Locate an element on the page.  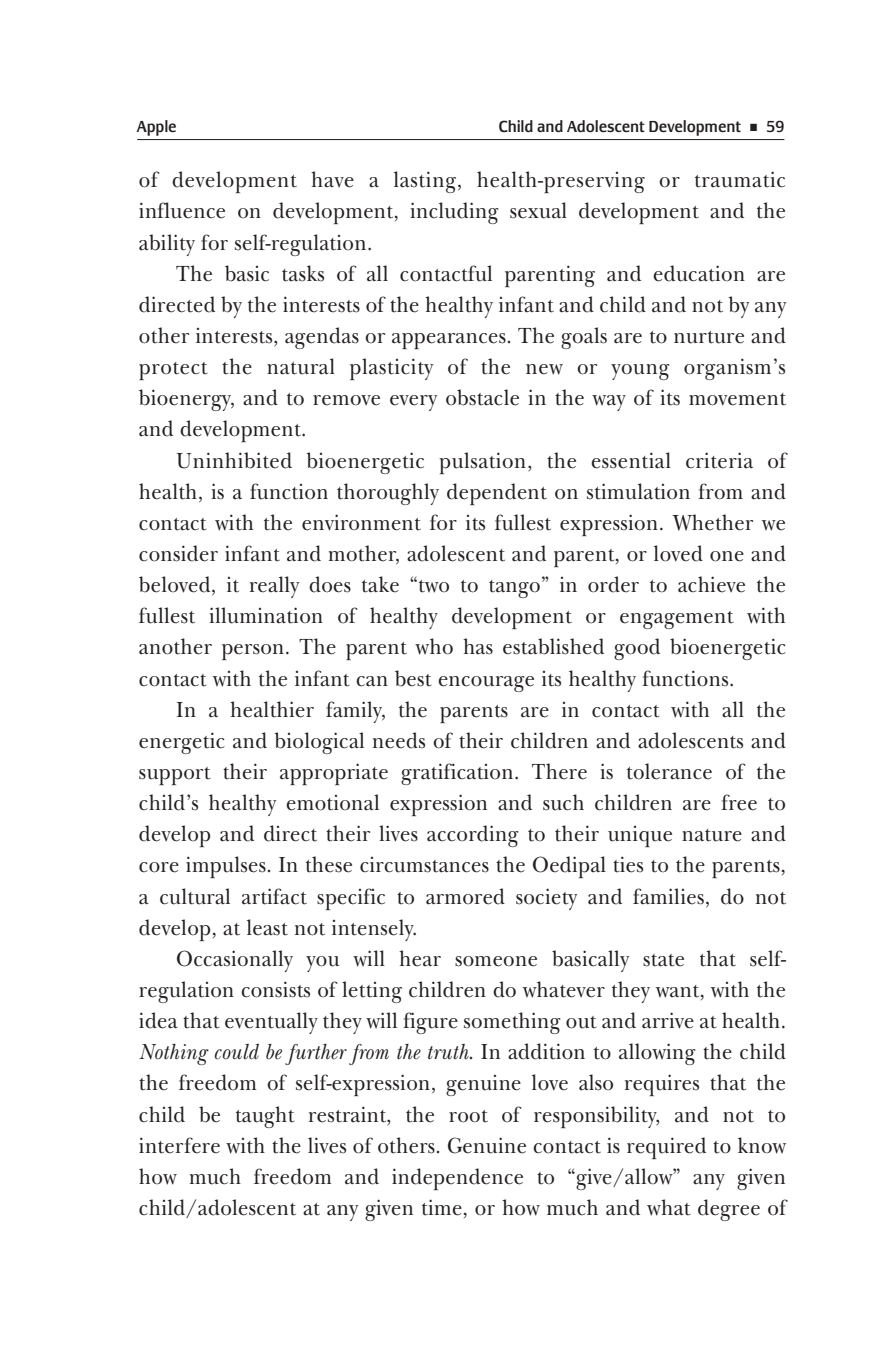
independence is located at coordinates (457, 1179).
